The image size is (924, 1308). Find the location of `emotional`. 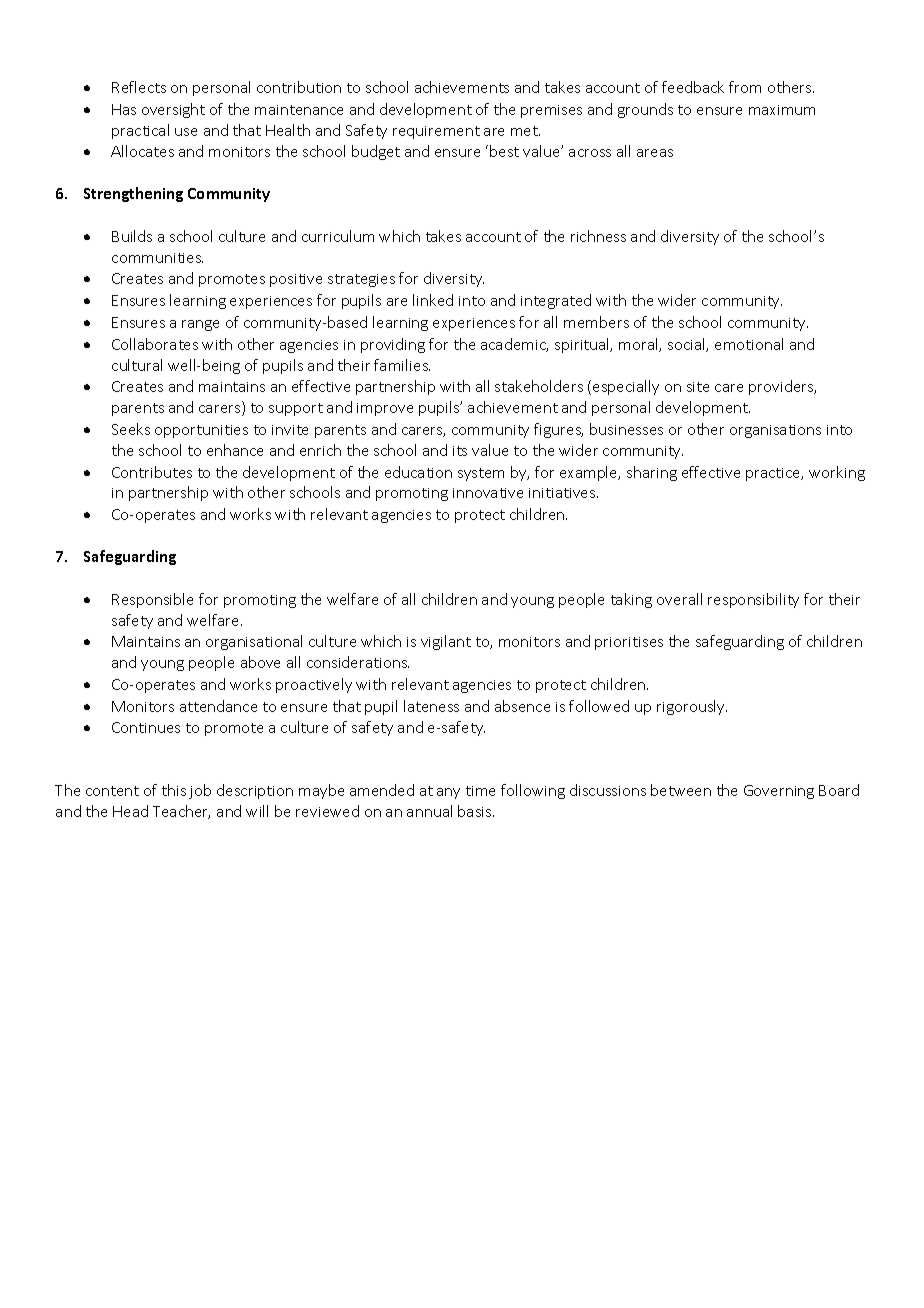

emotional is located at coordinates (749, 344).
